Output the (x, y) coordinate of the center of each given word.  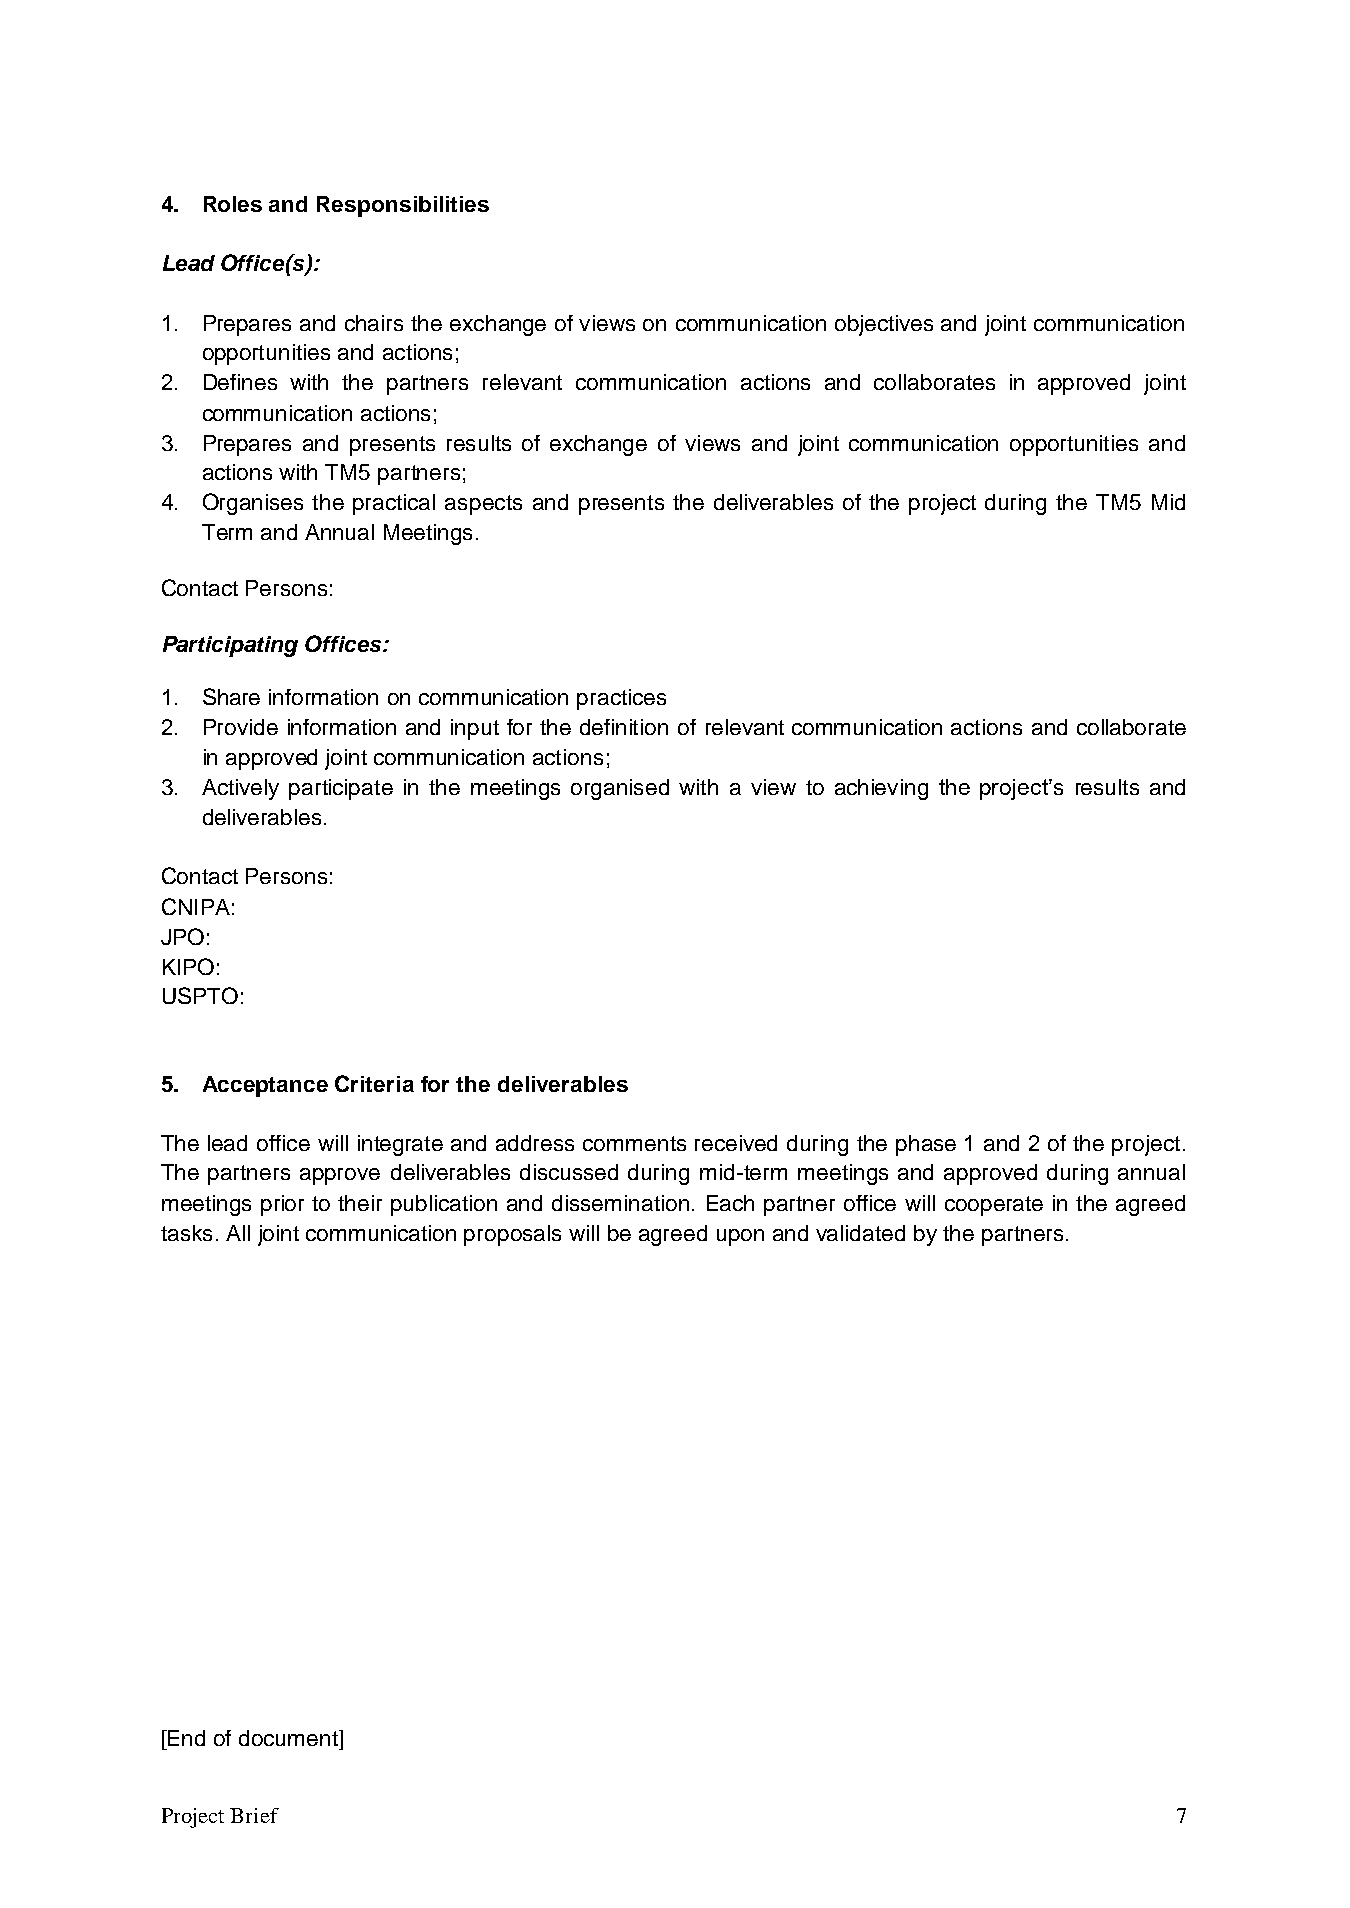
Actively (240, 789)
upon (740, 1237)
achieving (881, 789)
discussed (569, 1172)
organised (620, 789)
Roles (233, 204)
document (289, 1738)
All (238, 1233)
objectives (884, 325)
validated (860, 1233)
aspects (483, 505)
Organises (253, 504)
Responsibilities (403, 206)
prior (282, 1205)
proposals (512, 1235)
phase (926, 1145)
